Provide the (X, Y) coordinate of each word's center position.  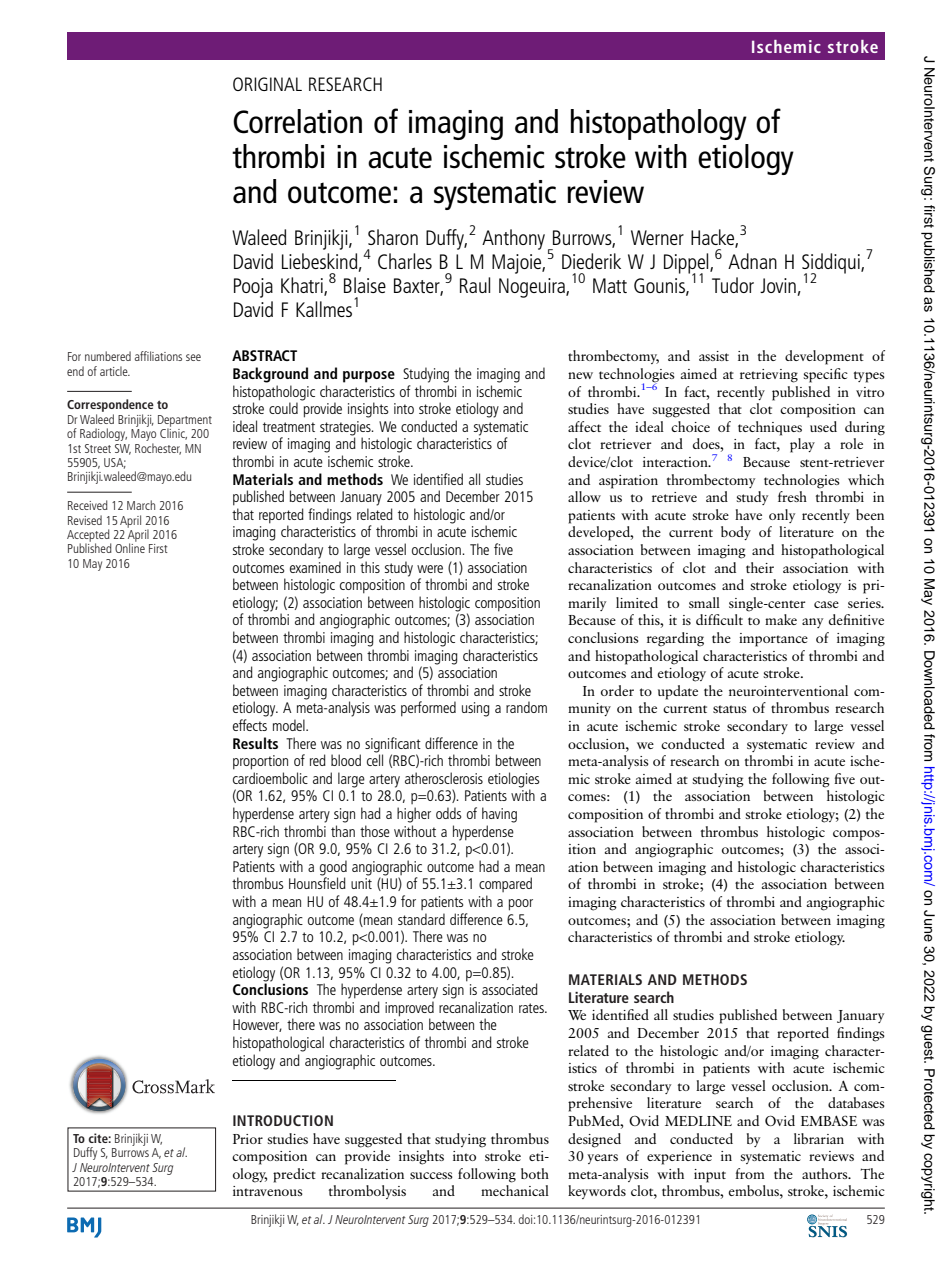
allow (584, 496)
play (802, 445)
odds (448, 813)
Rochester (158, 449)
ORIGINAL (267, 84)
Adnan (752, 261)
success (431, 1175)
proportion (260, 762)
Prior (248, 1139)
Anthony (513, 239)
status (730, 709)
